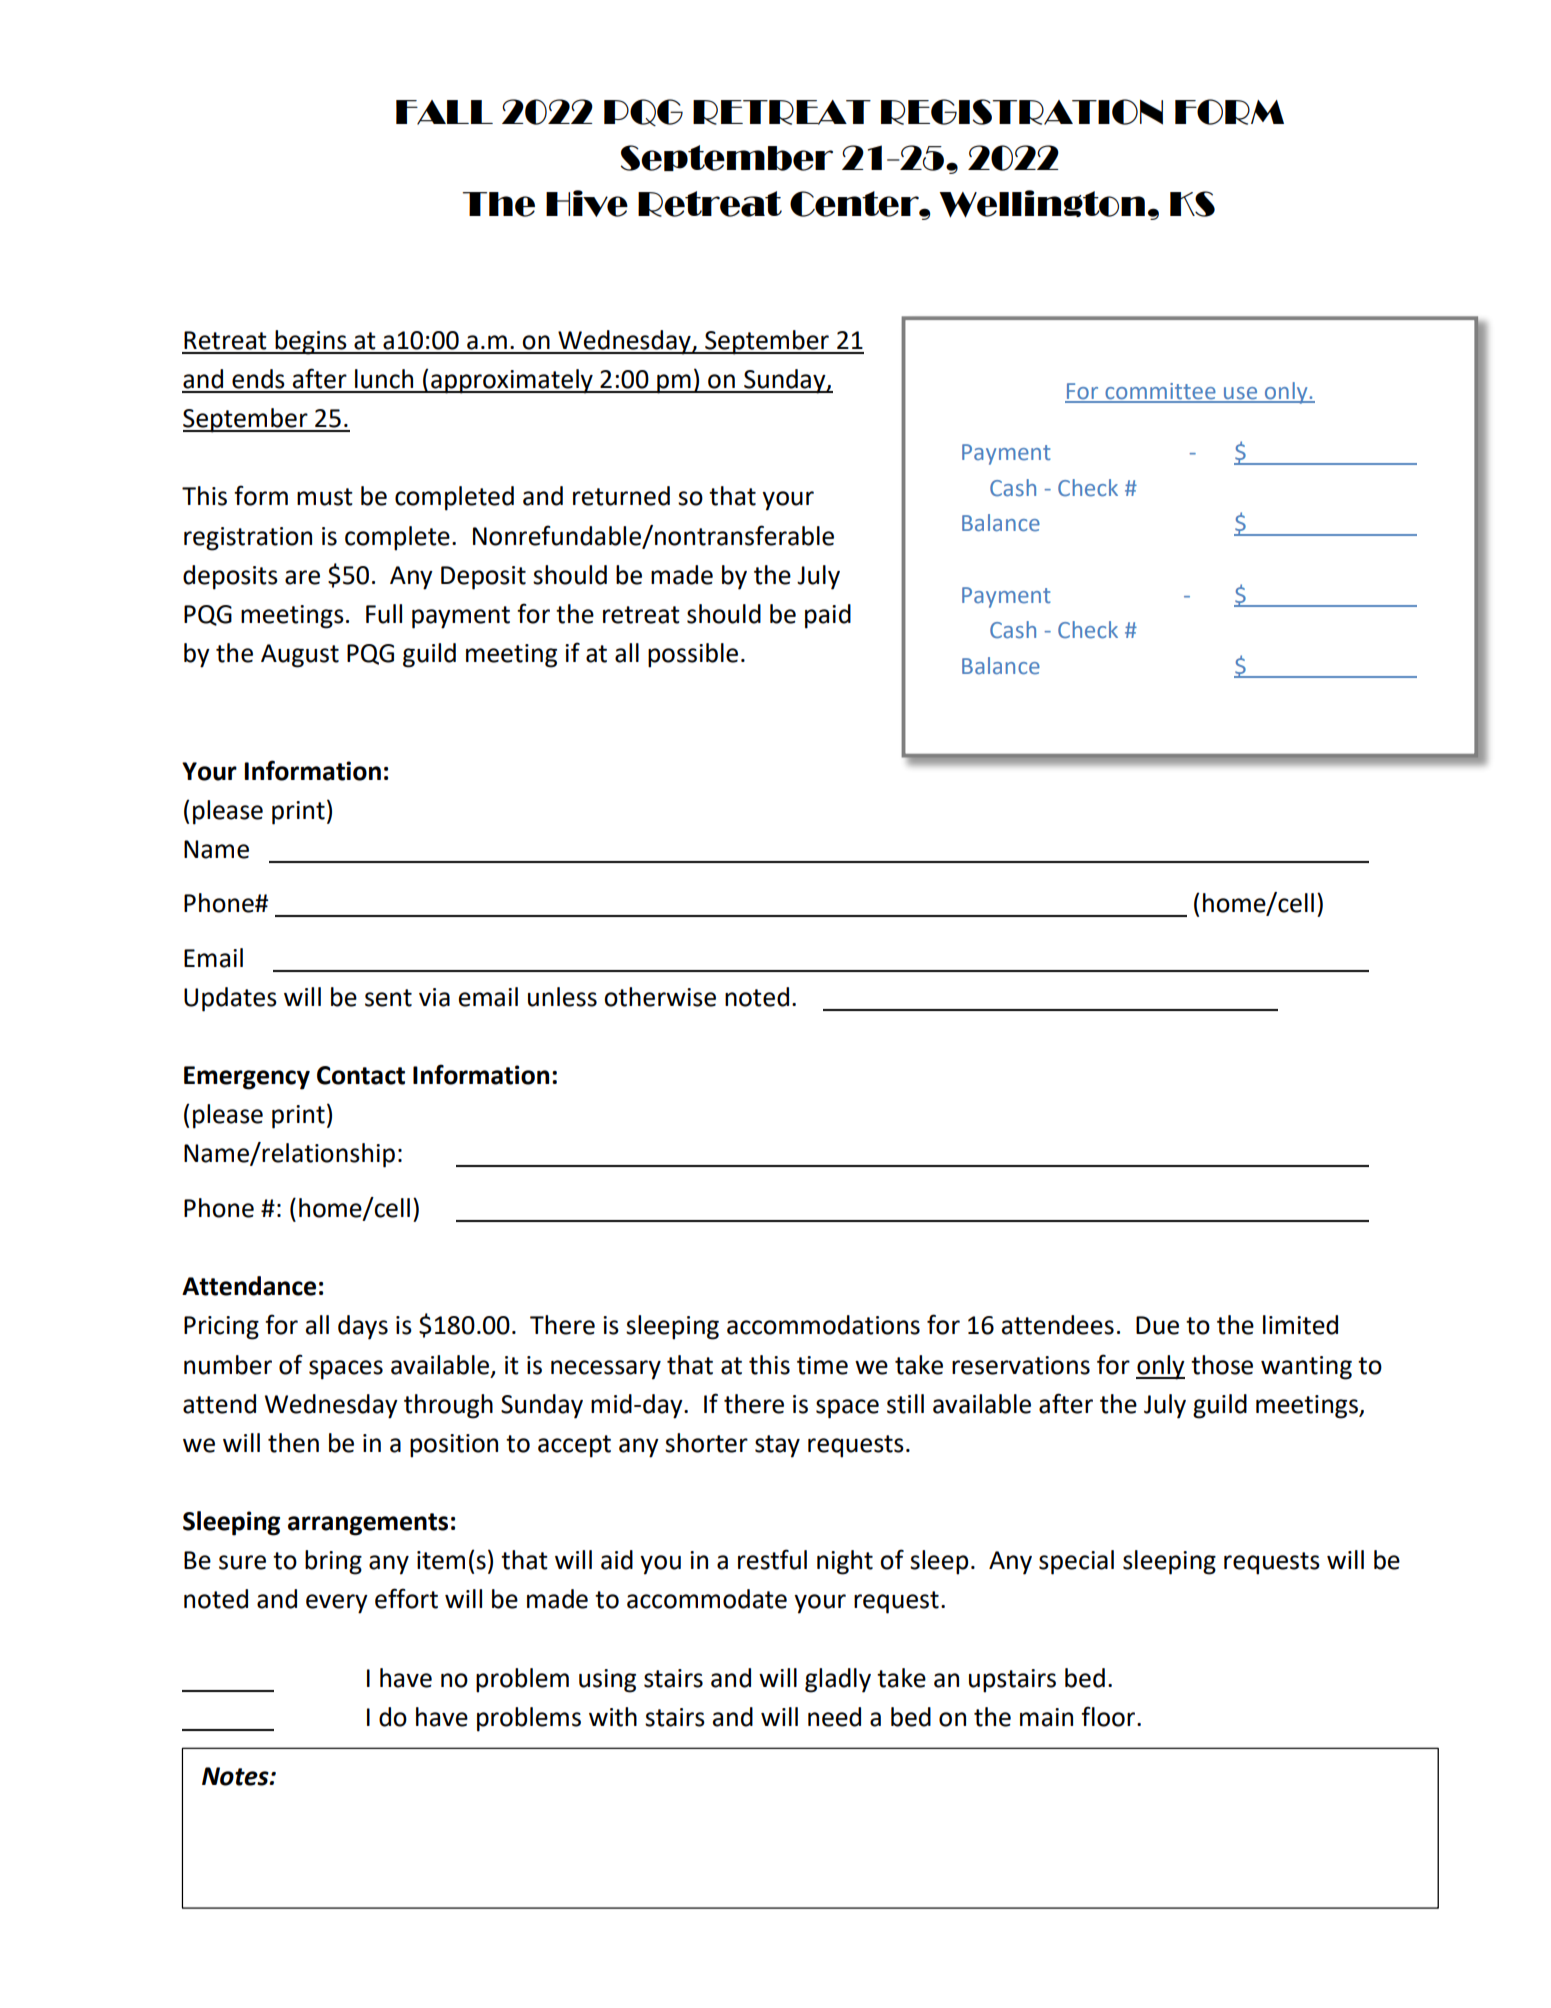 This image has height=2008, width=1551. What do you see at coordinates (1042, 204) in the image?
I see `Wellington` at bounding box center [1042, 204].
